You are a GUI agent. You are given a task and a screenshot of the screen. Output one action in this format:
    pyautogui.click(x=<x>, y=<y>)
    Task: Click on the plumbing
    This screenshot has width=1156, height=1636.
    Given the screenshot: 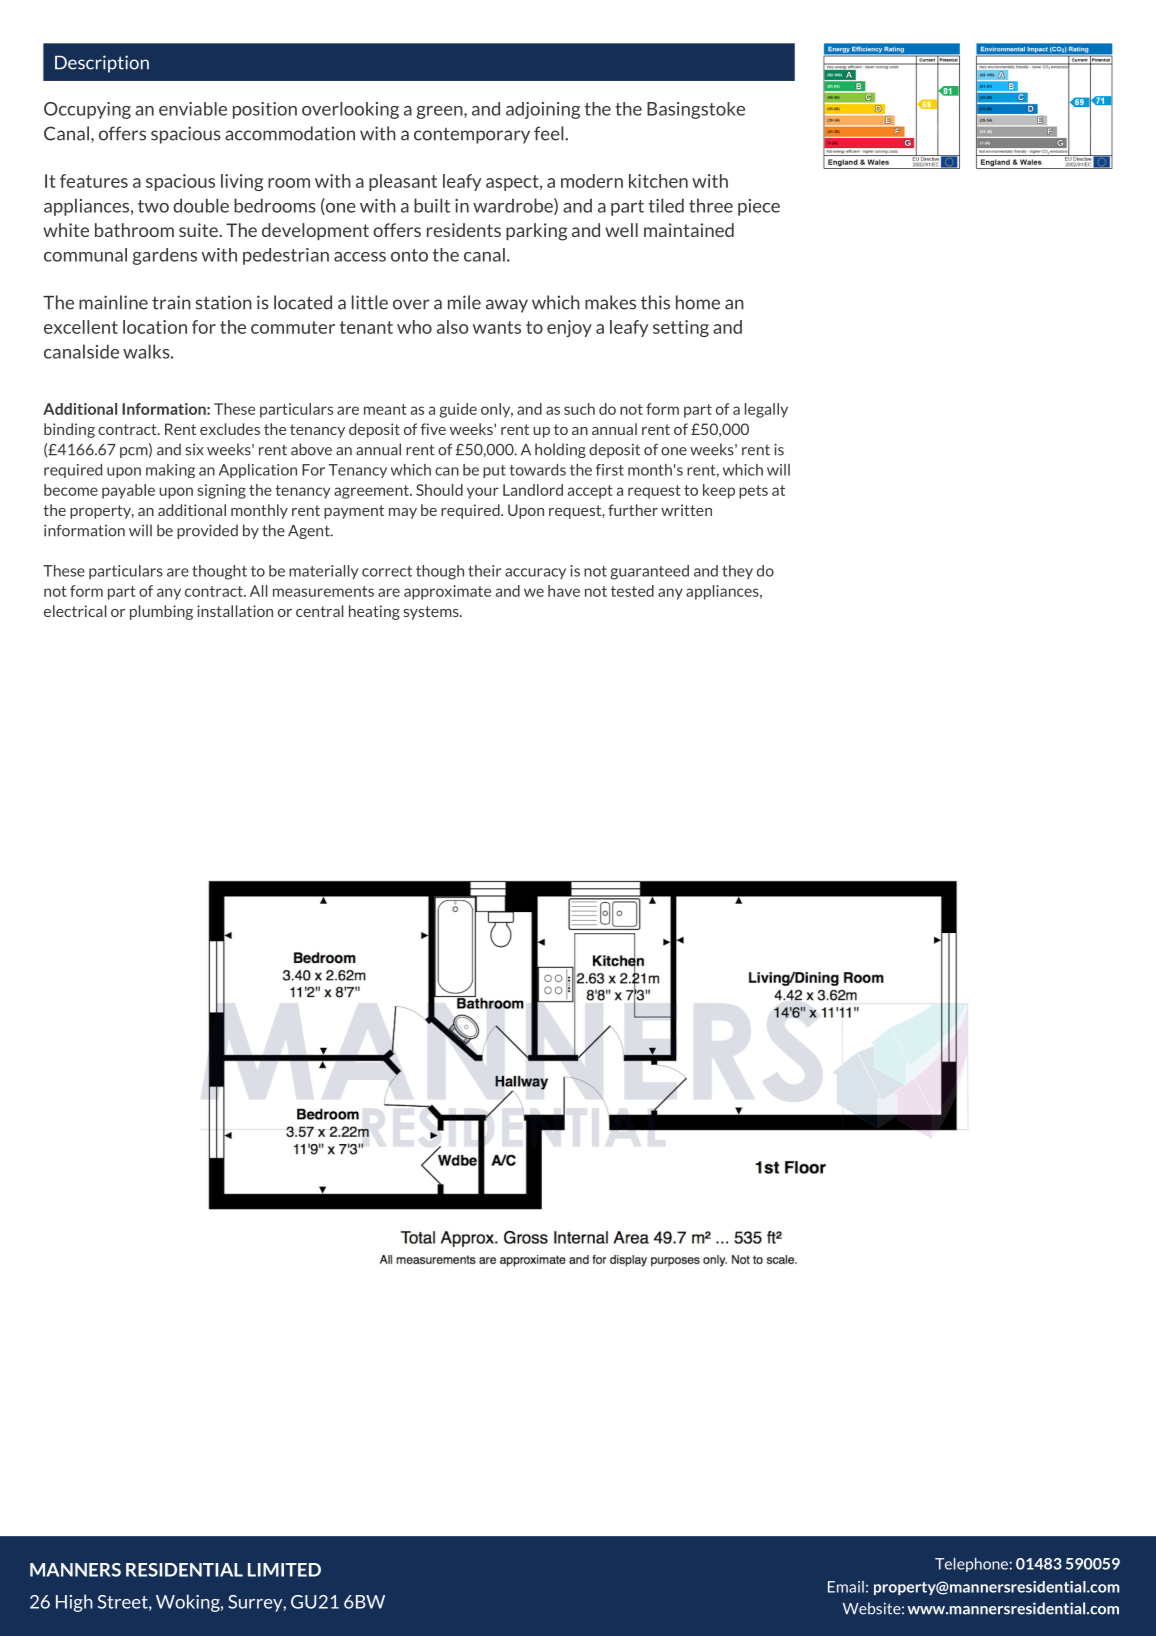 What is the action you would take?
    pyautogui.click(x=161, y=612)
